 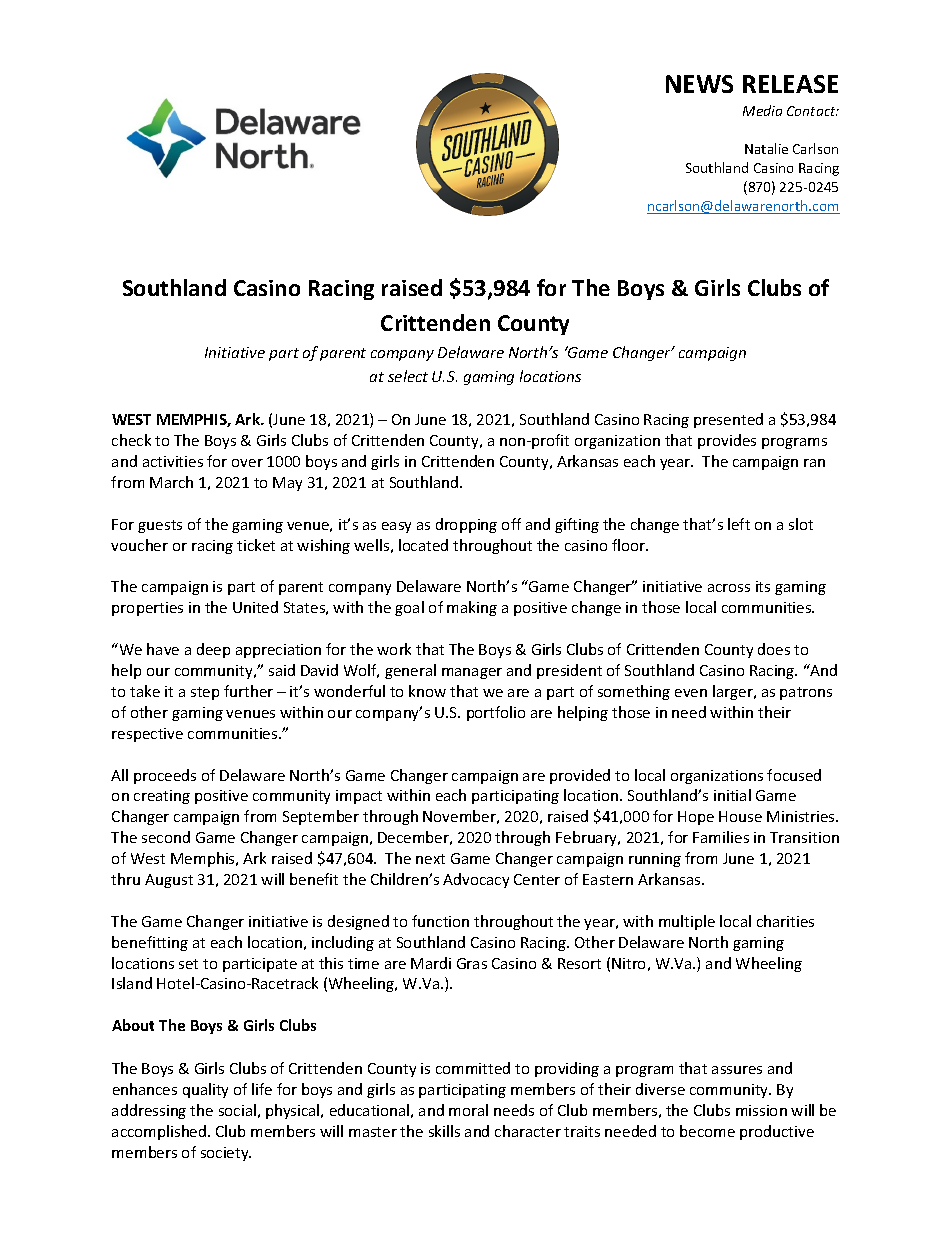 I want to click on presented, so click(x=728, y=420).
